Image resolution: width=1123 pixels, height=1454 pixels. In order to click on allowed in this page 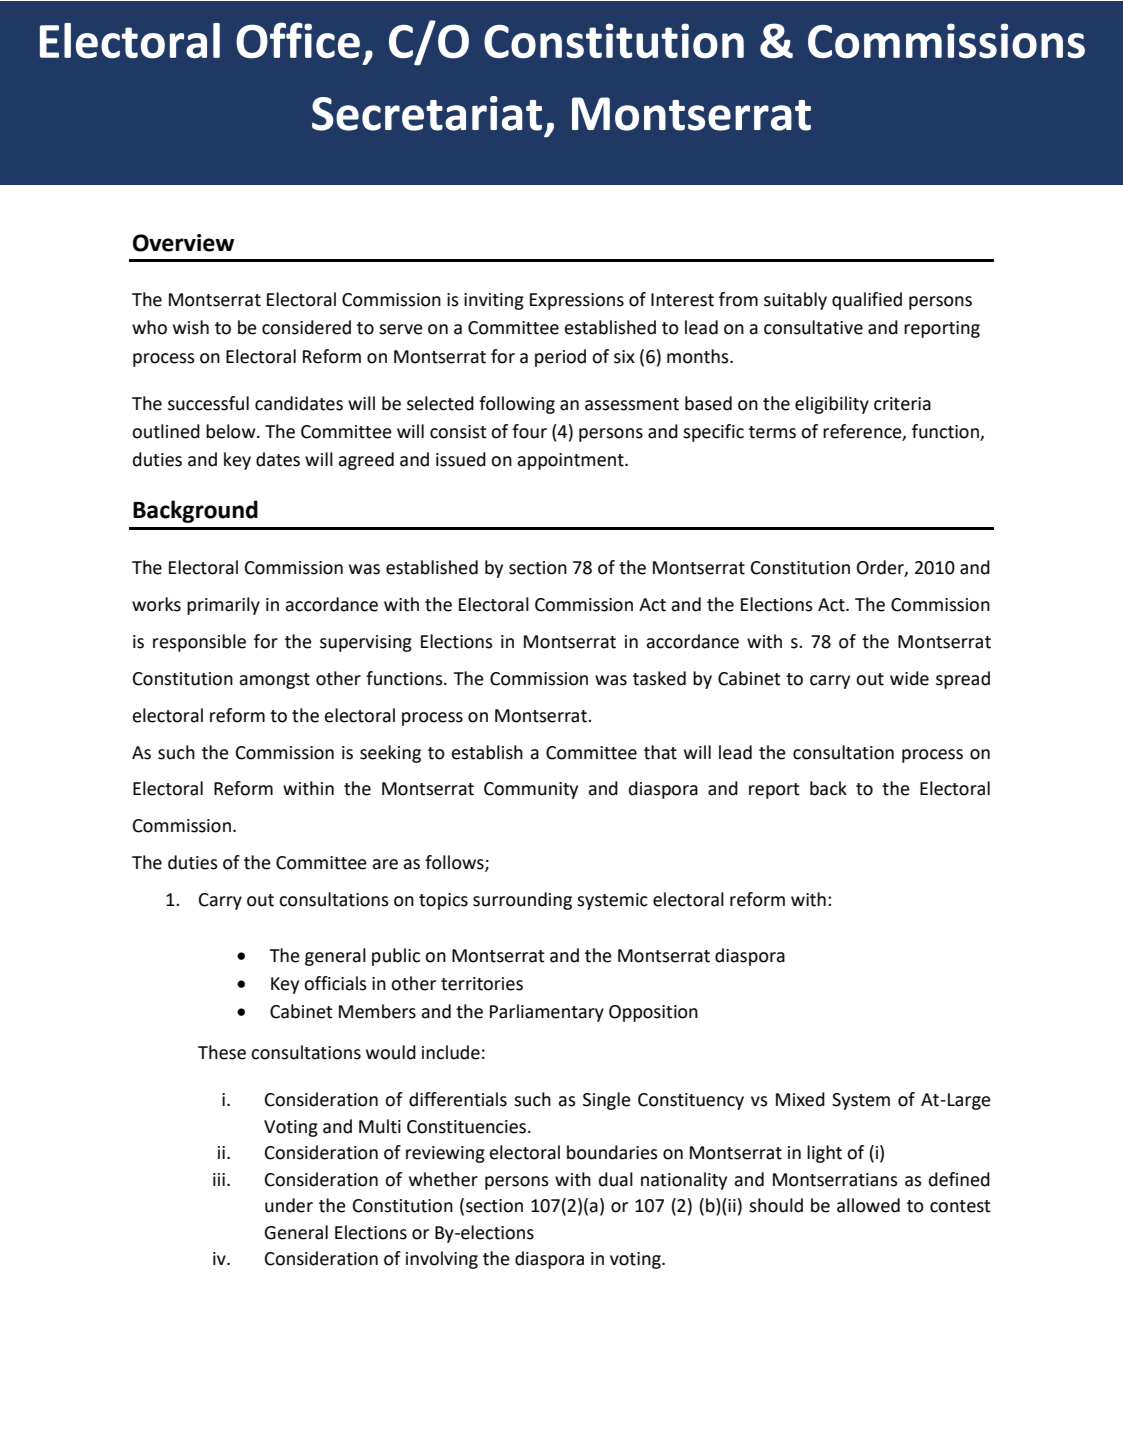, I will do `click(868, 1205)`.
